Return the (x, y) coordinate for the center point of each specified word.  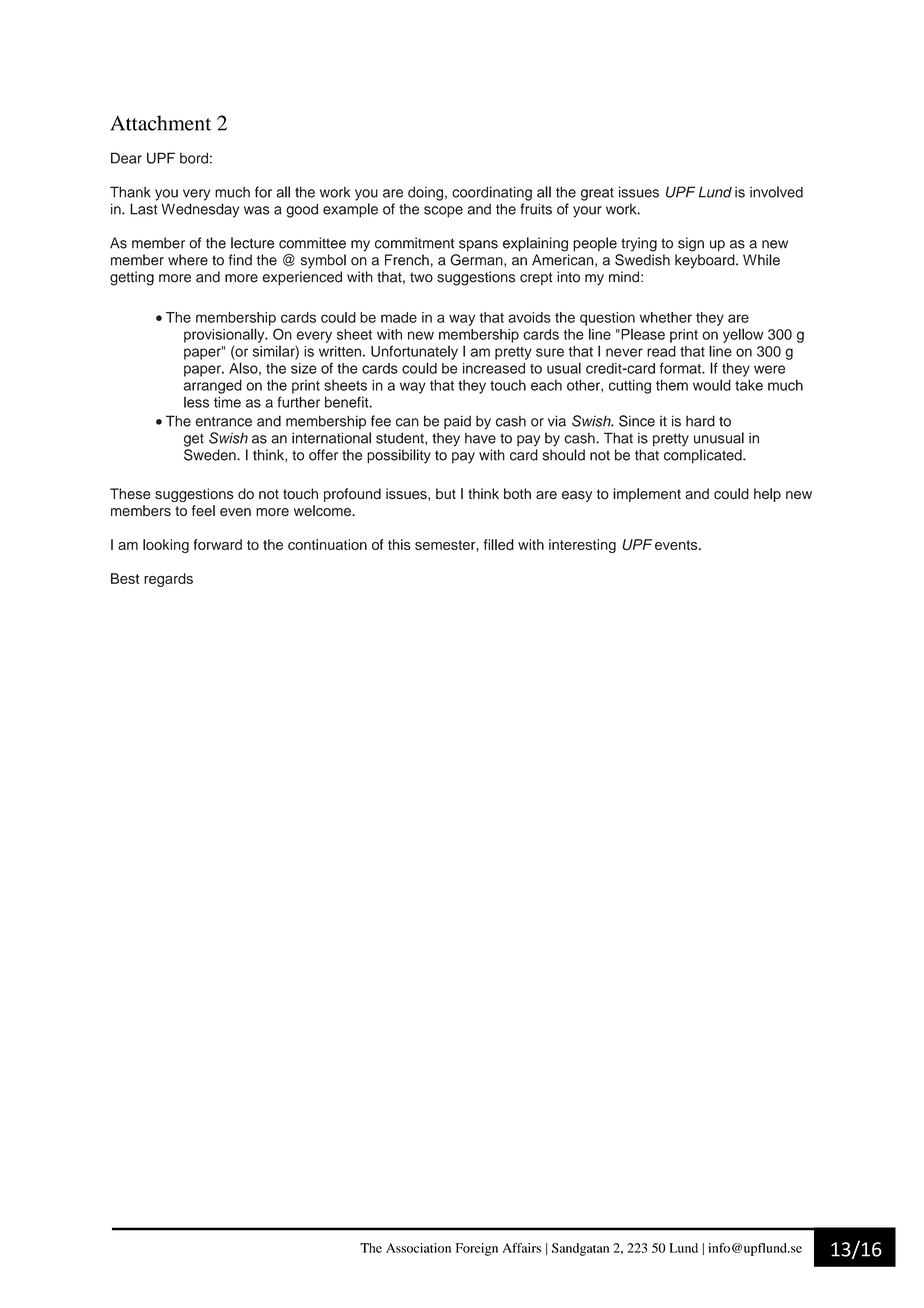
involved (776, 192)
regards (168, 580)
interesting (582, 546)
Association (418, 1248)
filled (499, 544)
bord (194, 158)
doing (425, 193)
